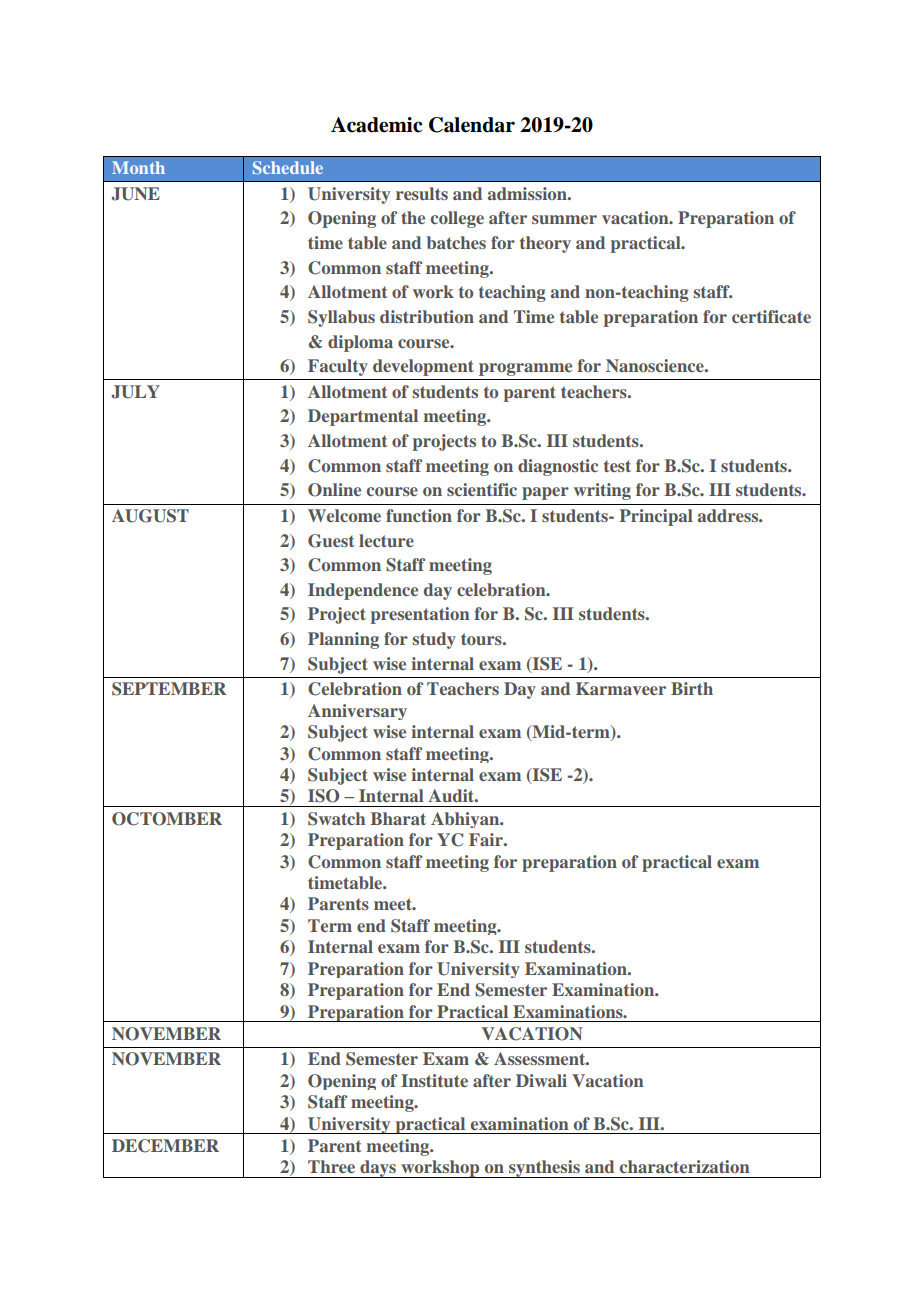 The image size is (924, 1308). I want to click on results, so click(422, 193).
